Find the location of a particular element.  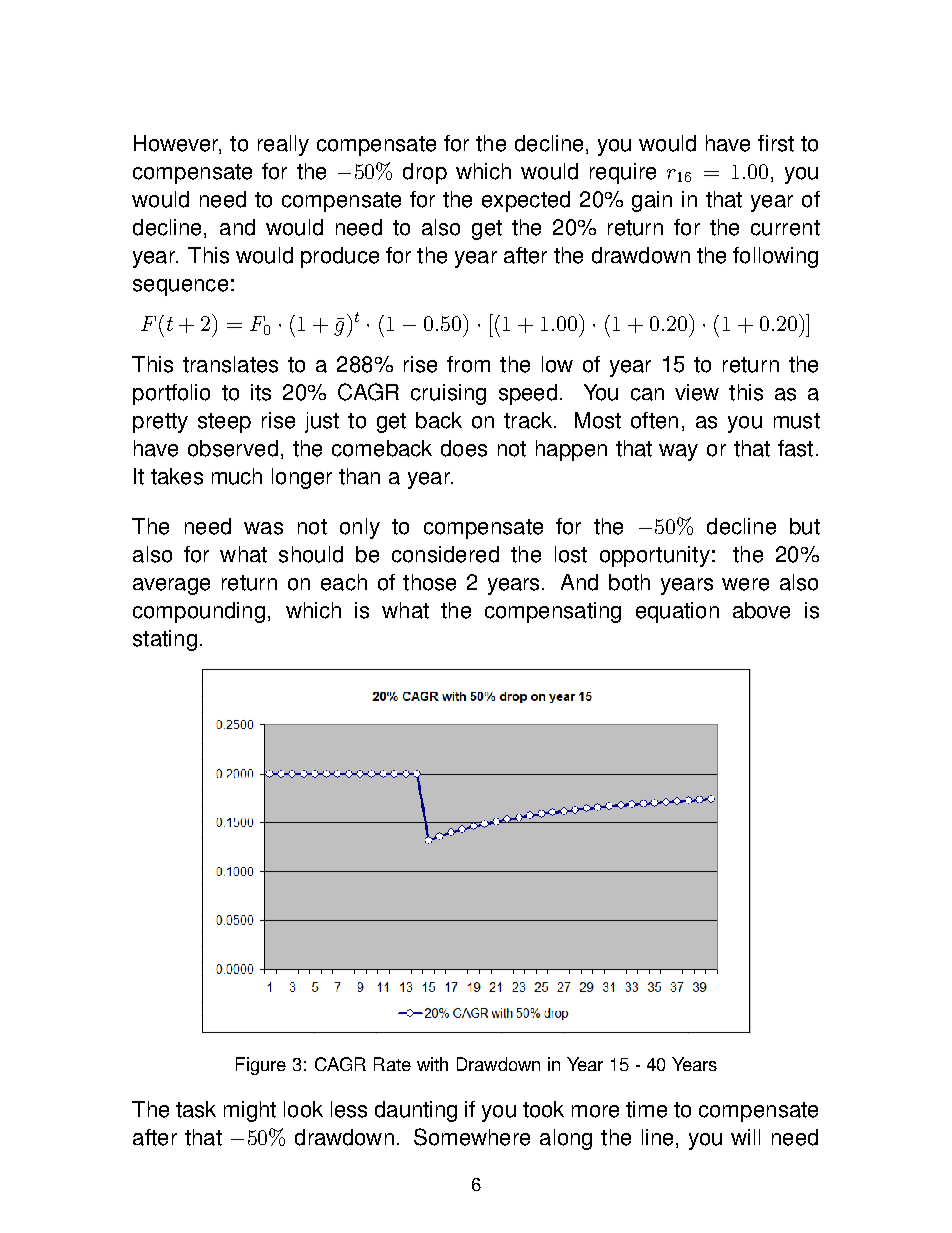

Figure is located at coordinates (261, 1066).
